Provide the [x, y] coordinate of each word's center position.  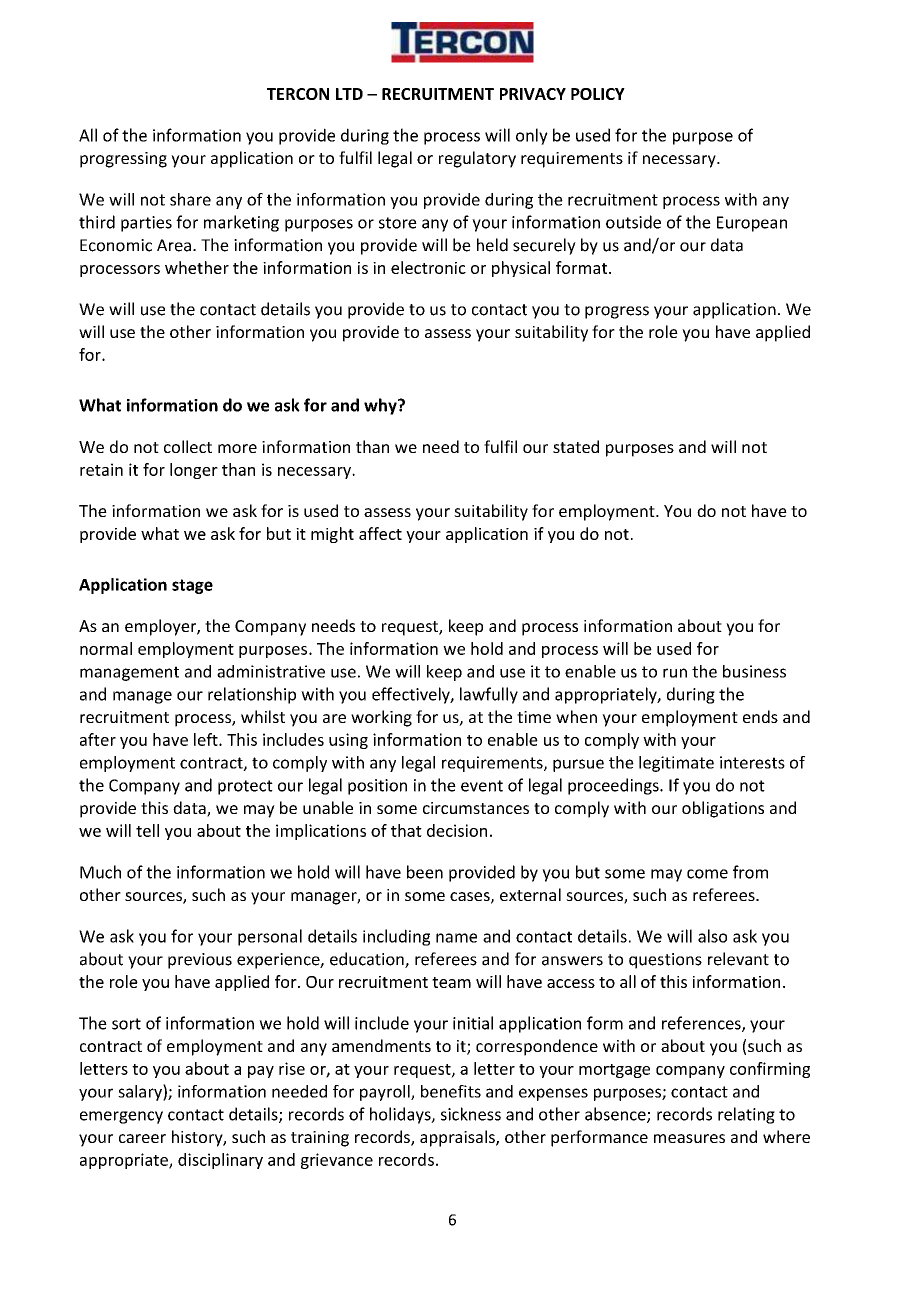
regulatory [477, 159]
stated [576, 446]
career [142, 1138]
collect [188, 446]
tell [147, 830]
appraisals [458, 1138]
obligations [723, 809]
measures [689, 1138]
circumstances [476, 808]
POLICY [598, 94]
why [381, 406]
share [190, 199]
